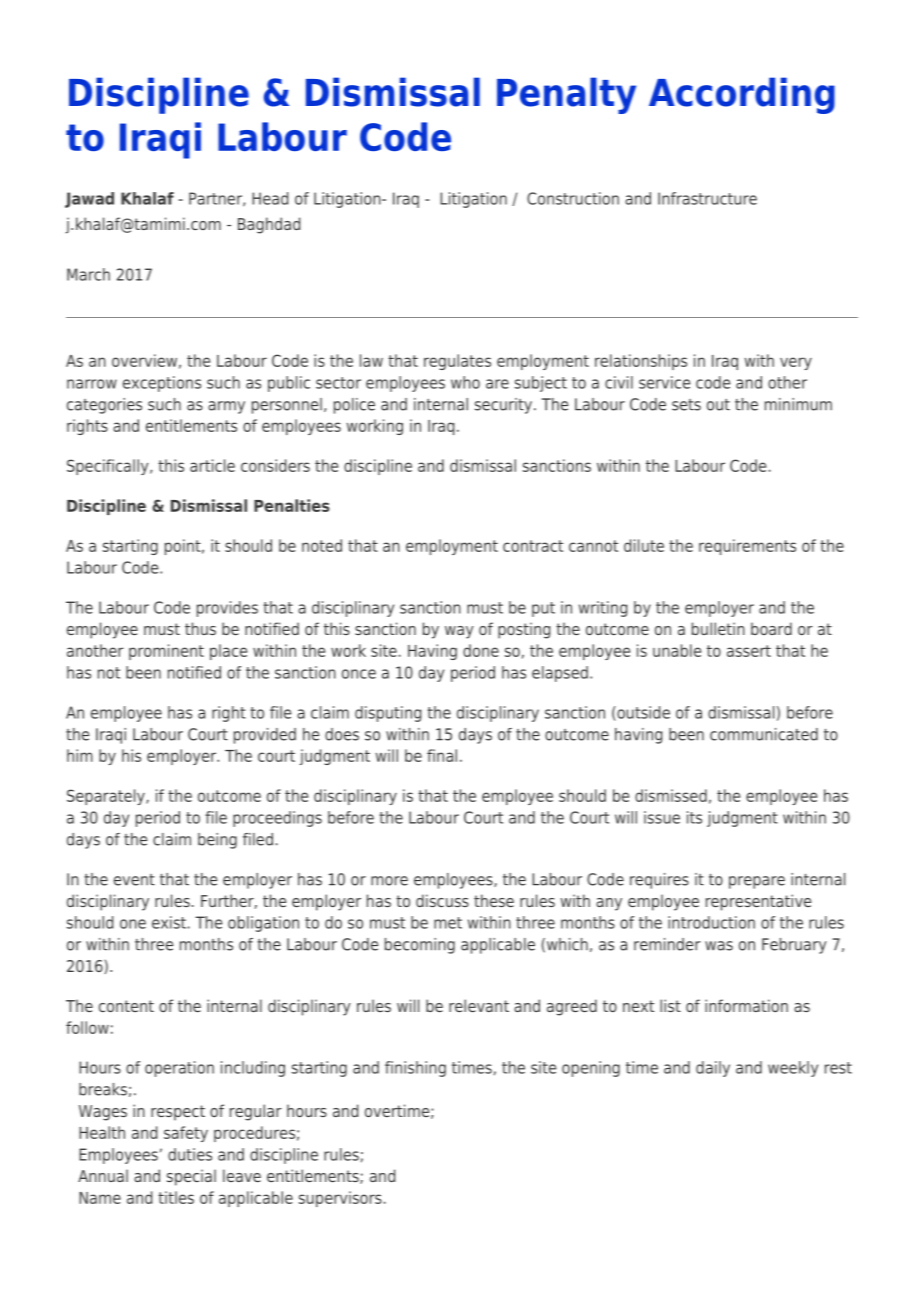 Image resolution: width=924 pixels, height=1308 pixels. What do you see at coordinates (465, 382) in the screenshot?
I see `who` at bounding box center [465, 382].
